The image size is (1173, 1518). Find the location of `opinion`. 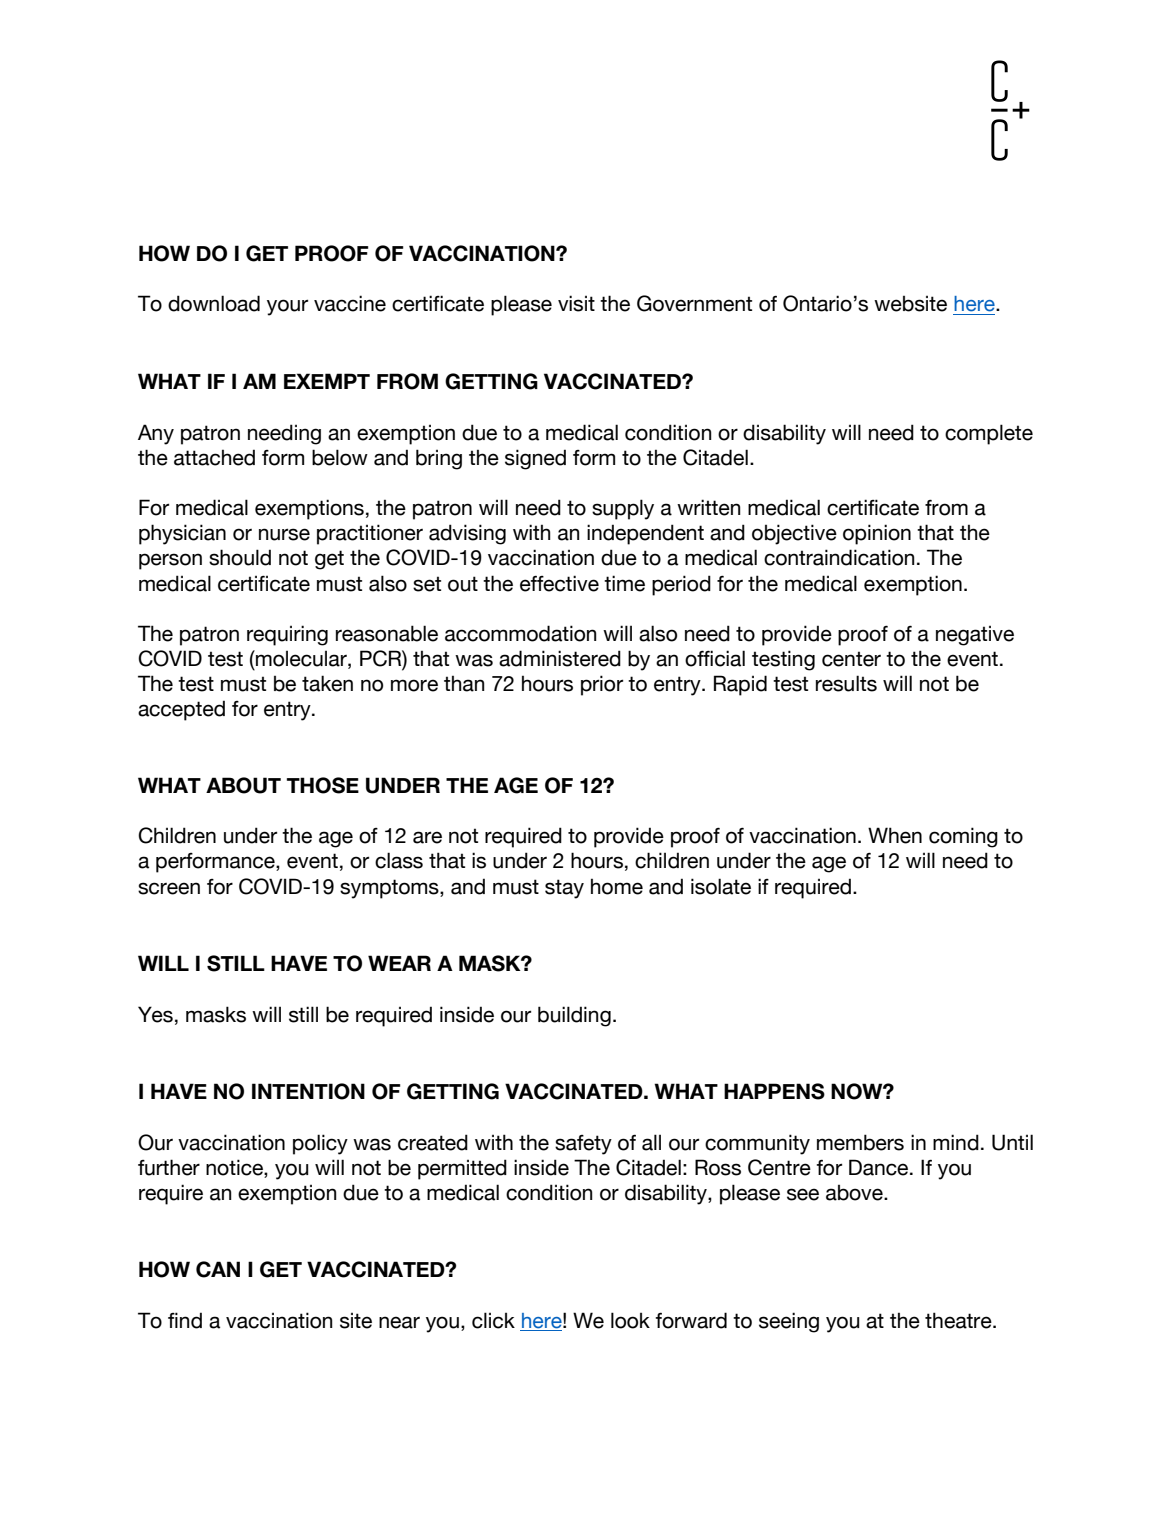

opinion is located at coordinates (877, 534).
